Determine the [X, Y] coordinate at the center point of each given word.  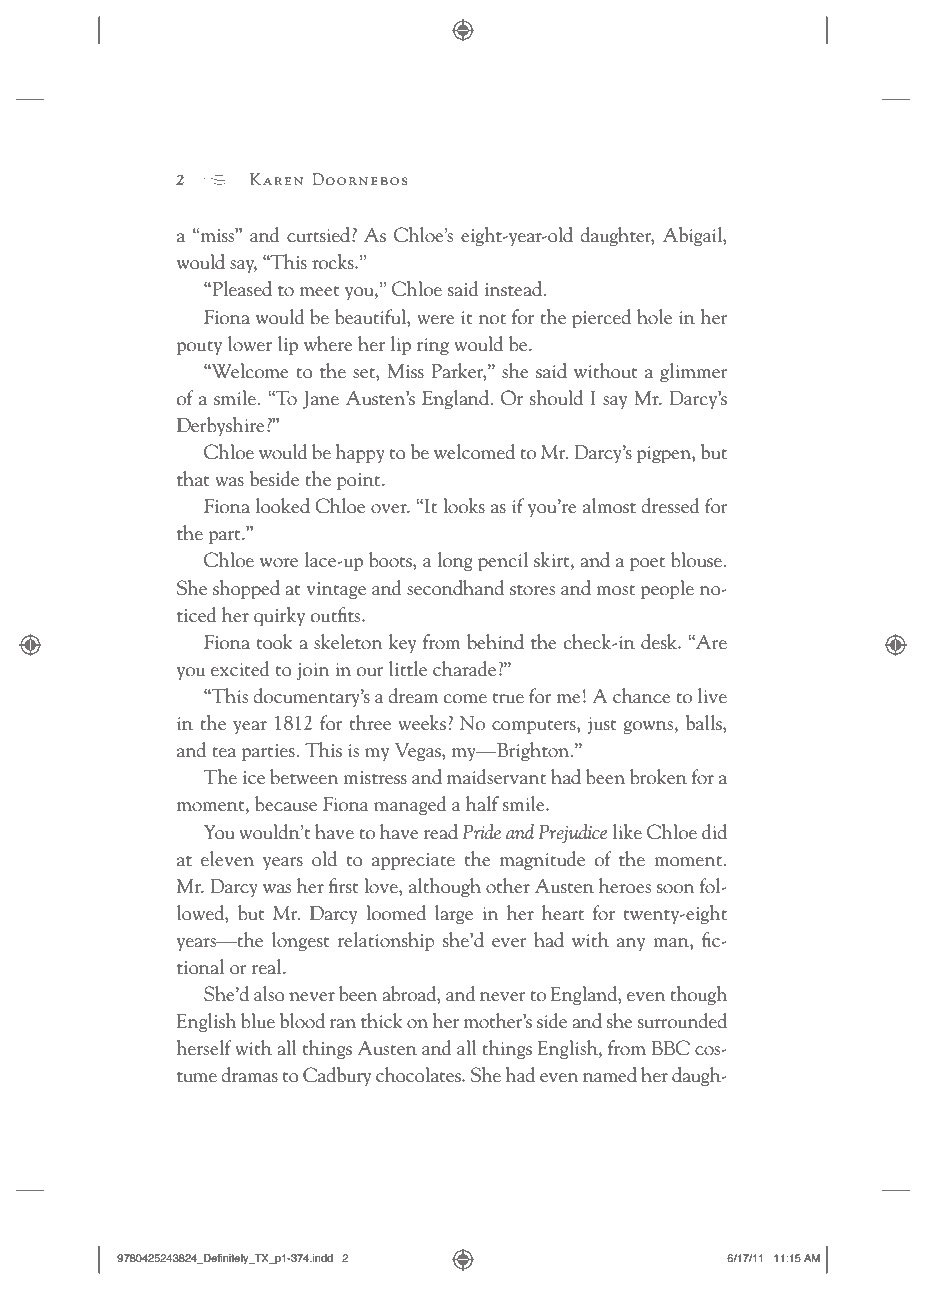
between [304, 776]
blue [258, 1020]
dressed [670, 505]
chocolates [419, 1074]
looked [283, 505]
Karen [276, 179]
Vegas [419, 751]
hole [654, 316]
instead [515, 288]
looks [464, 505]
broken [658, 776]
